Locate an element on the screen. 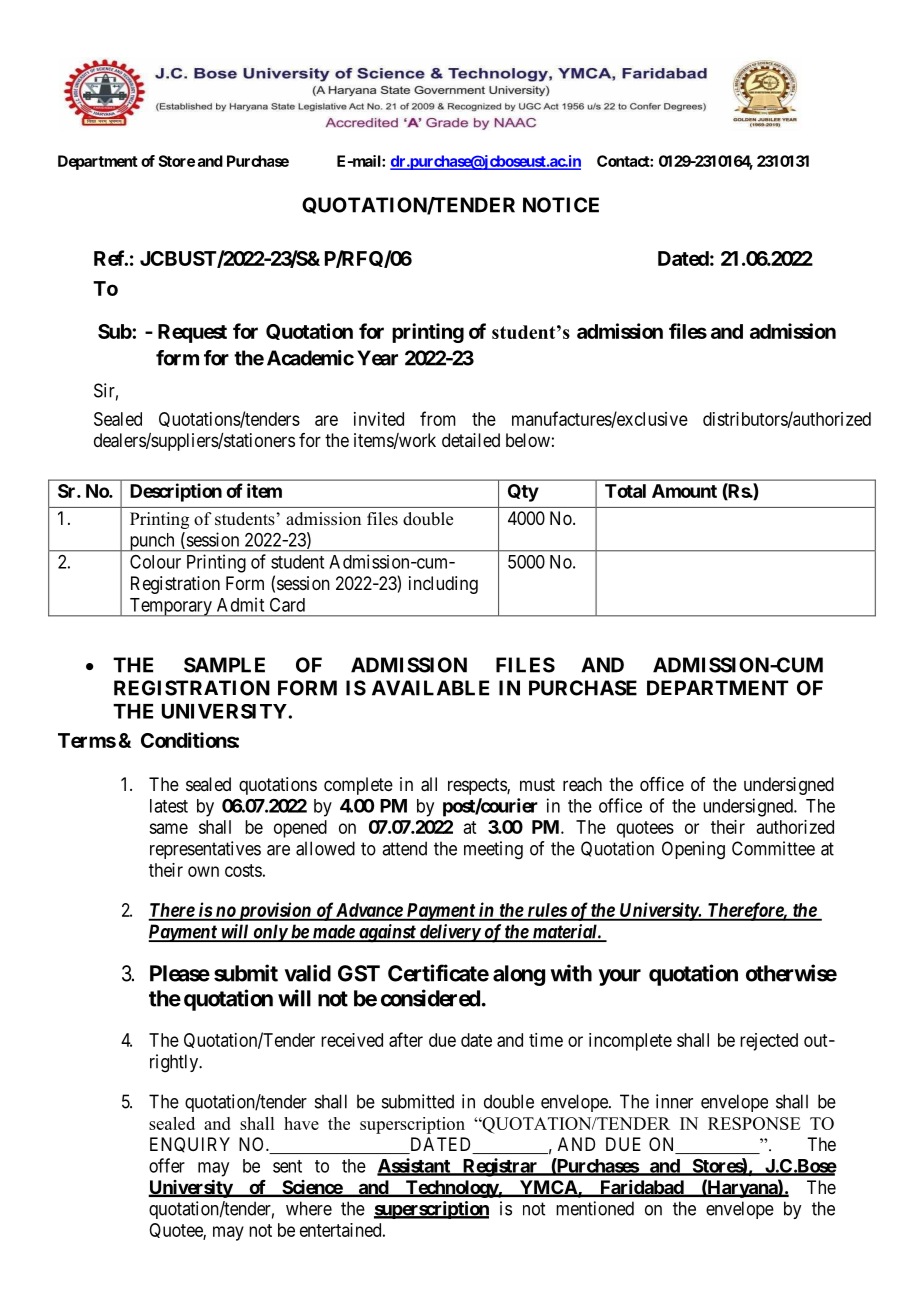 The width and height of the screenshot is (924, 1307). Amount is located at coordinates (684, 491).
